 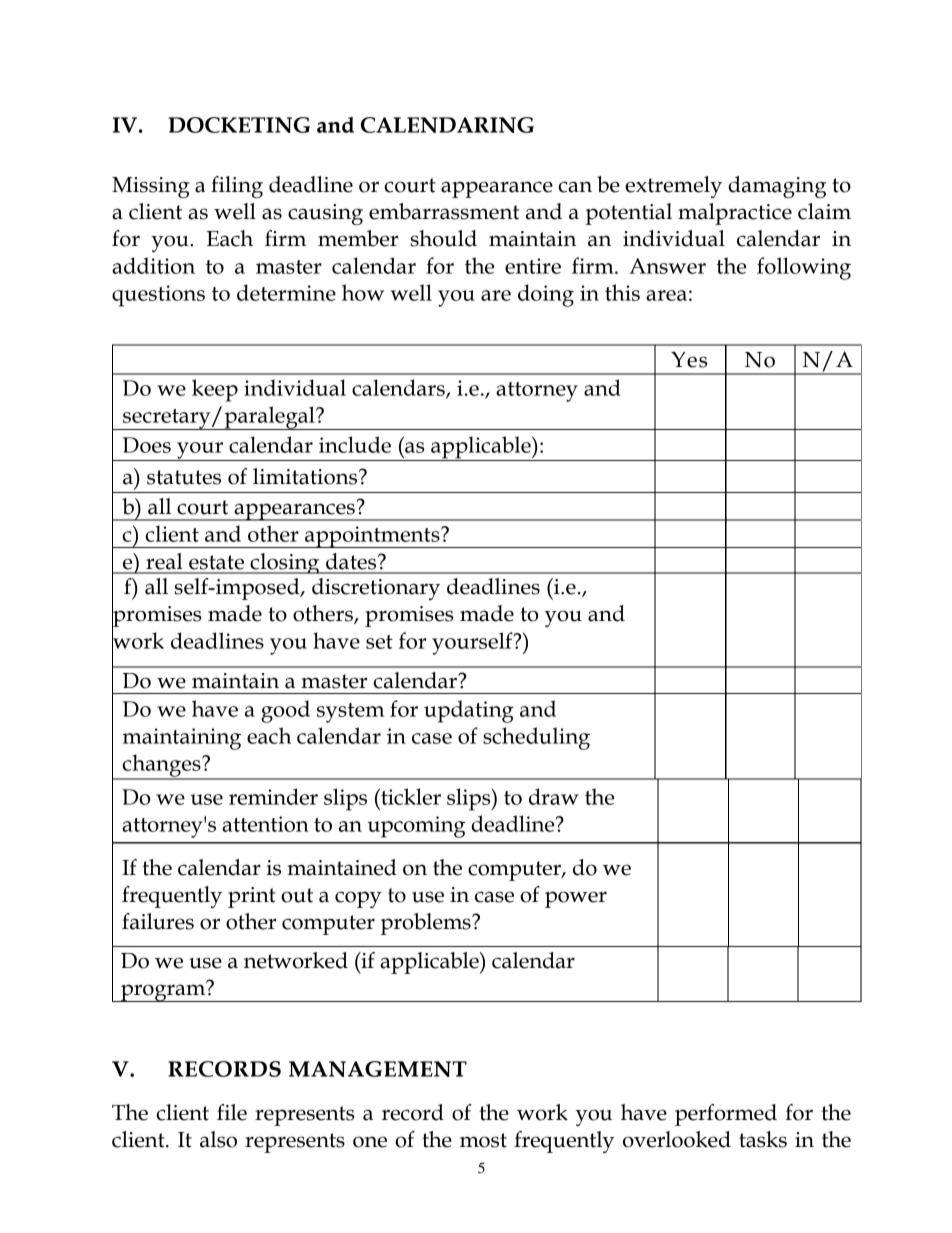 I want to click on malpractice, so click(x=735, y=214).
